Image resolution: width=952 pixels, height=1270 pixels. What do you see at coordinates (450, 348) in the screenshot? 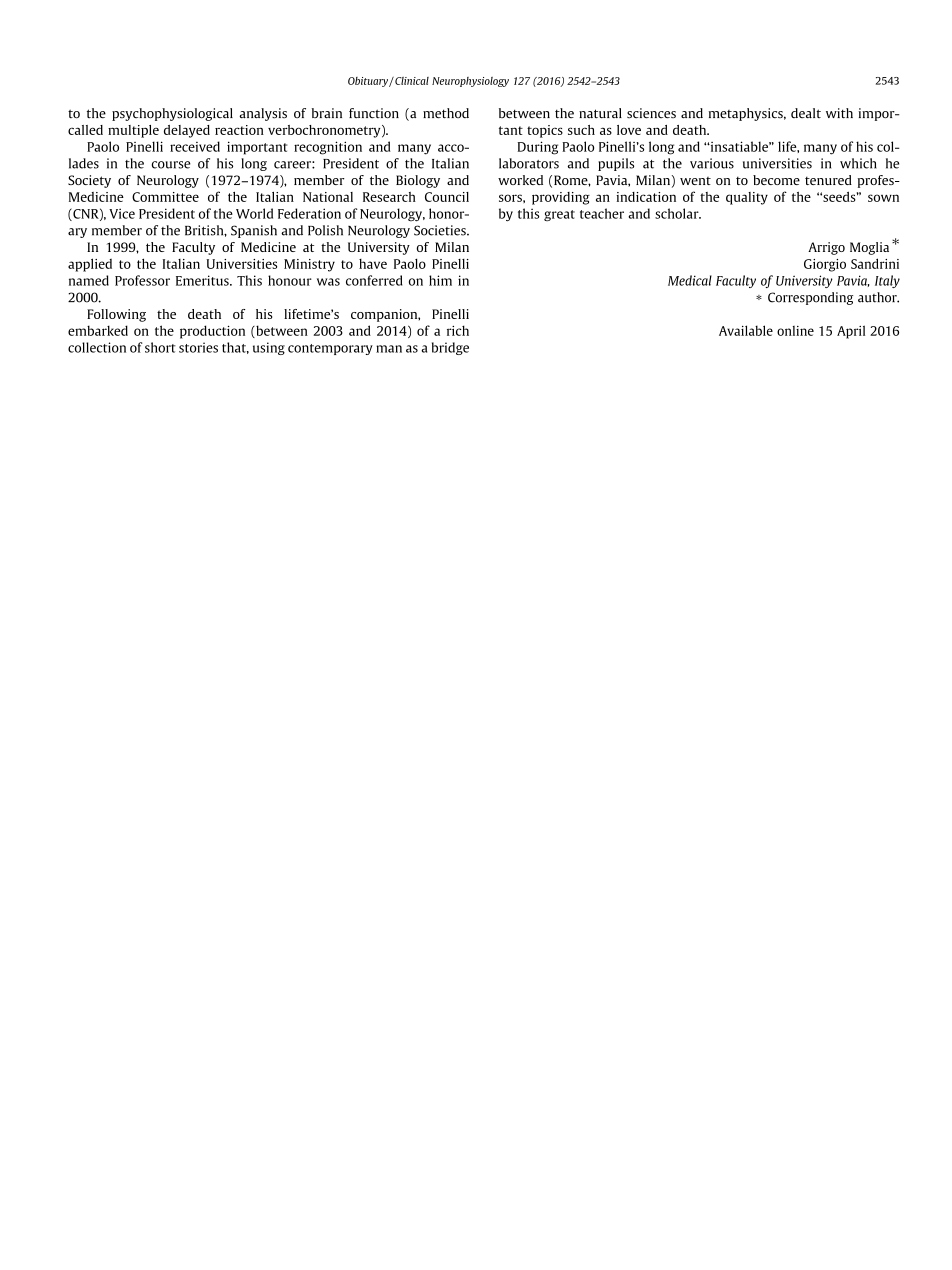
I see `bridge` at bounding box center [450, 348].
